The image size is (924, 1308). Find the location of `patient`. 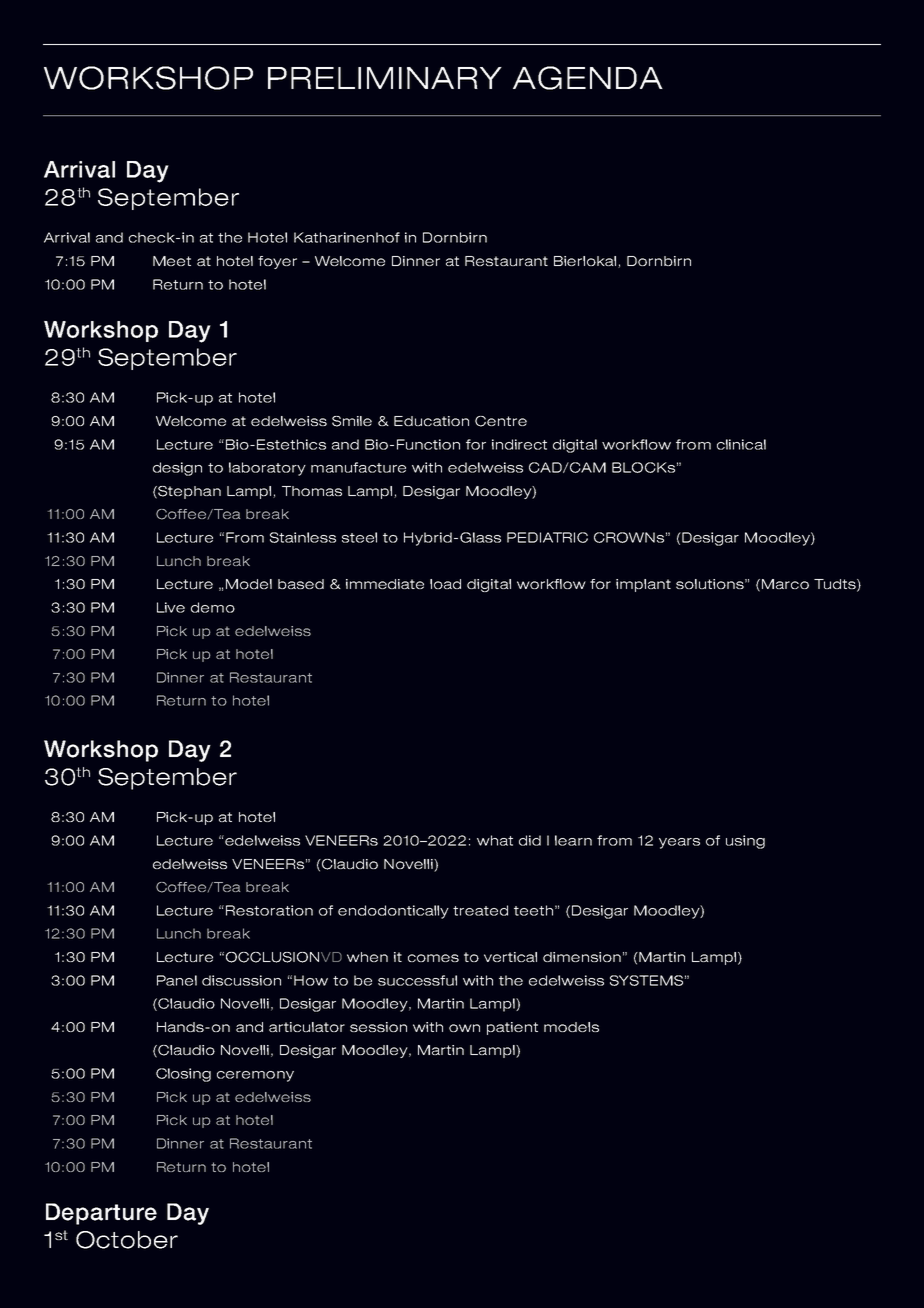

patient is located at coordinates (512, 1028).
